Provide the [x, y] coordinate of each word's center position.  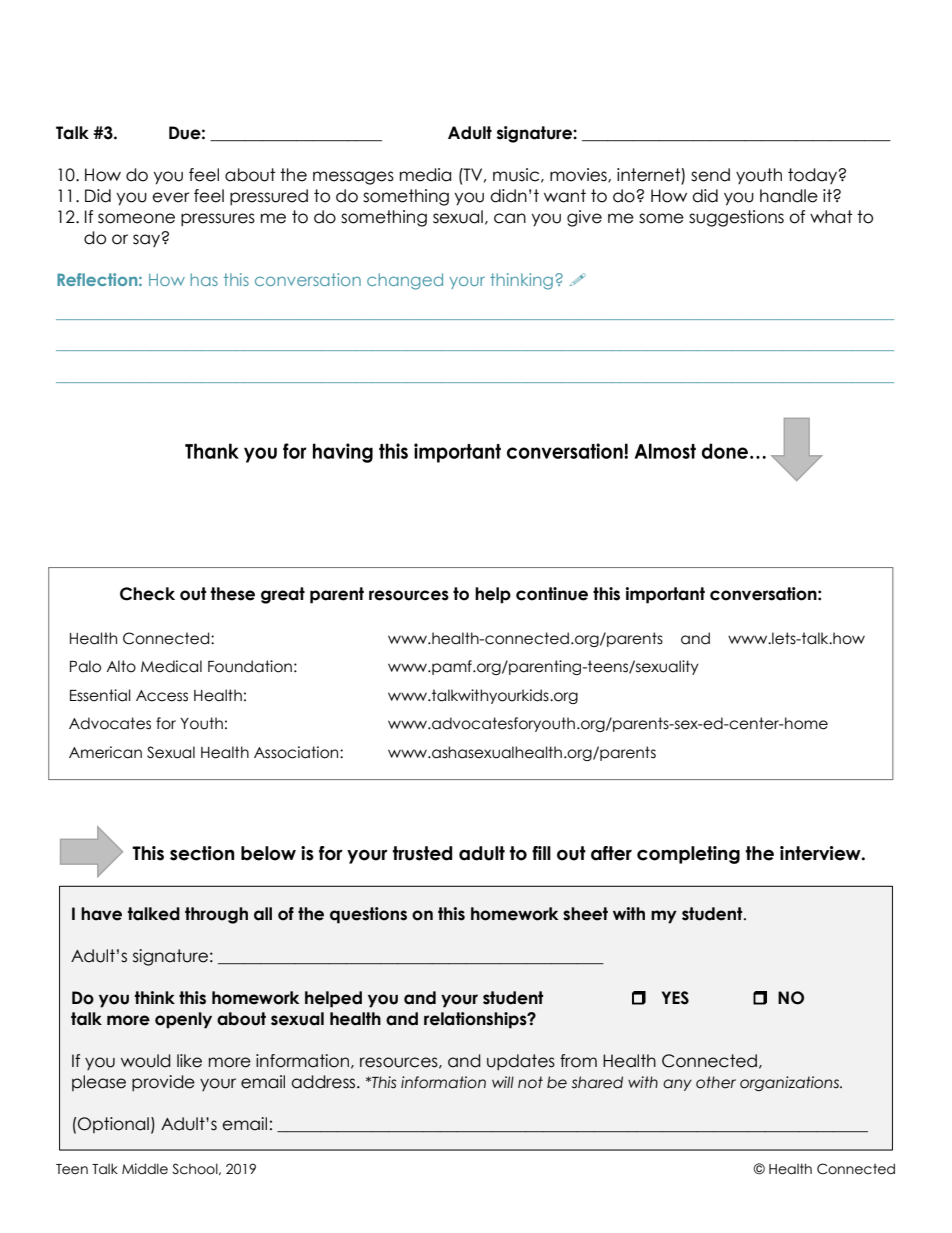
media [425, 175]
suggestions [736, 218]
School [196, 1169]
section [202, 853]
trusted [422, 853]
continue [552, 594]
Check [147, 594]
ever [171, 197]
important [665, 595]
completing [688, 855]
